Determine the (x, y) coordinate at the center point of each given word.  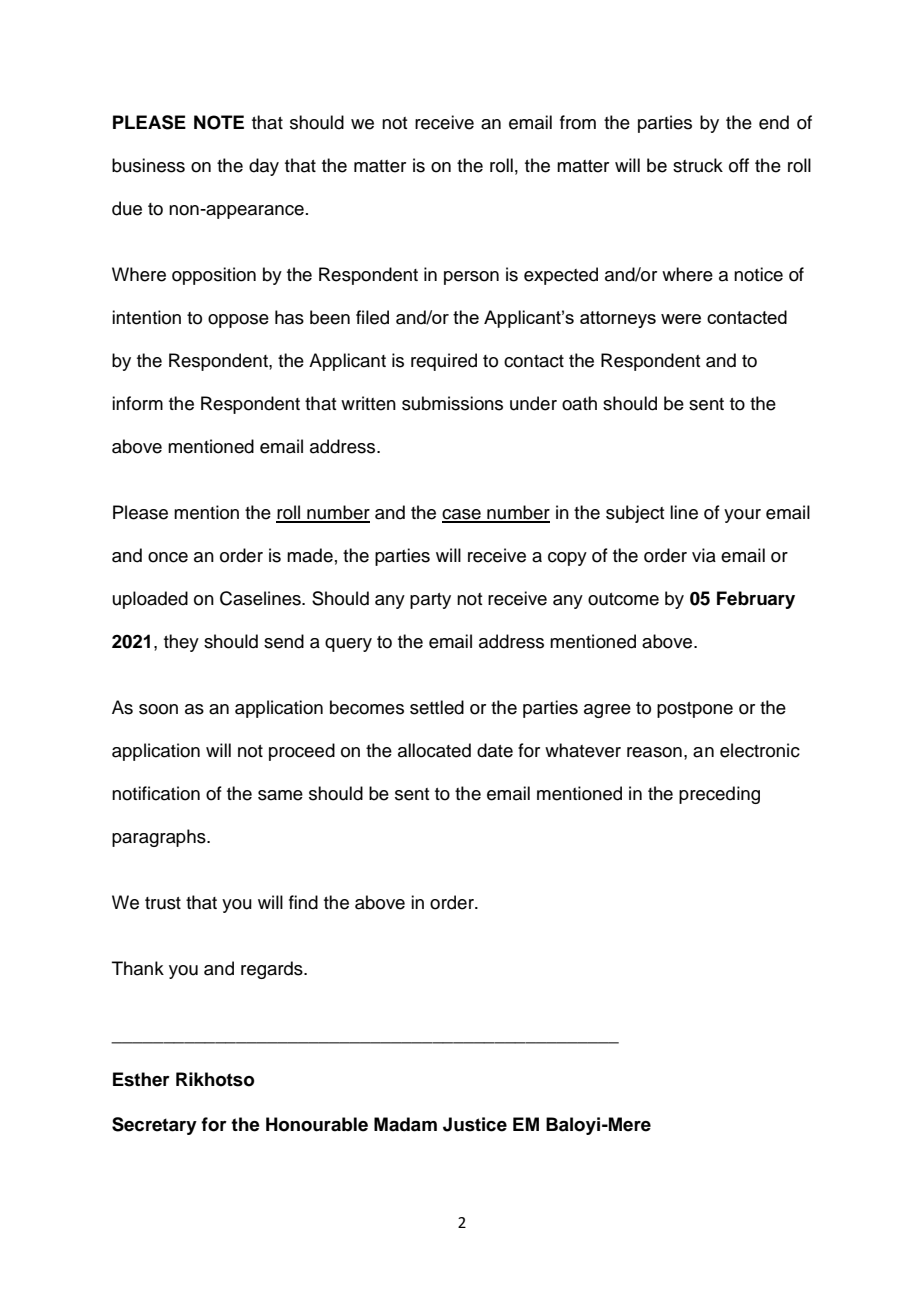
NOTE (219, 122)
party (430, 601)
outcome (623, 599)
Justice (475, 1124)
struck (698, 165)
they (181, 643)
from (578, 122)
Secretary (154, 1126)
